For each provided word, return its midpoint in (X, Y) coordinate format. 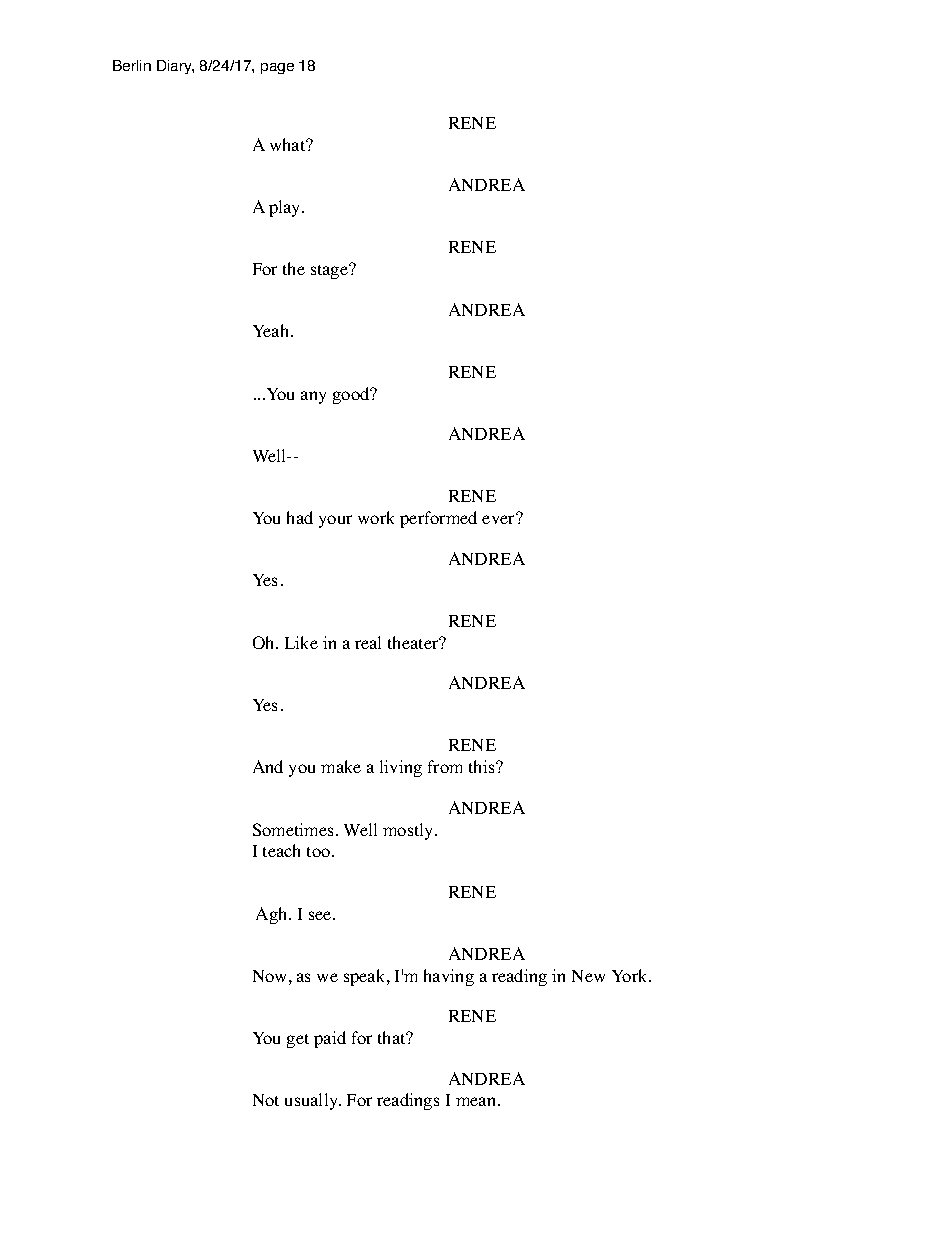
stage (330, 271)
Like (301, 642)
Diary (175, 67)
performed (438, 519)
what (289, 144)
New (588, 976)
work (376, 517)
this (483, 766)
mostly (409, 831)
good (352, 395)
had (300, 517)
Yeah (272, 330)
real (368, 642)
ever (500, 519)
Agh (273, 915)
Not (266, 1100)
